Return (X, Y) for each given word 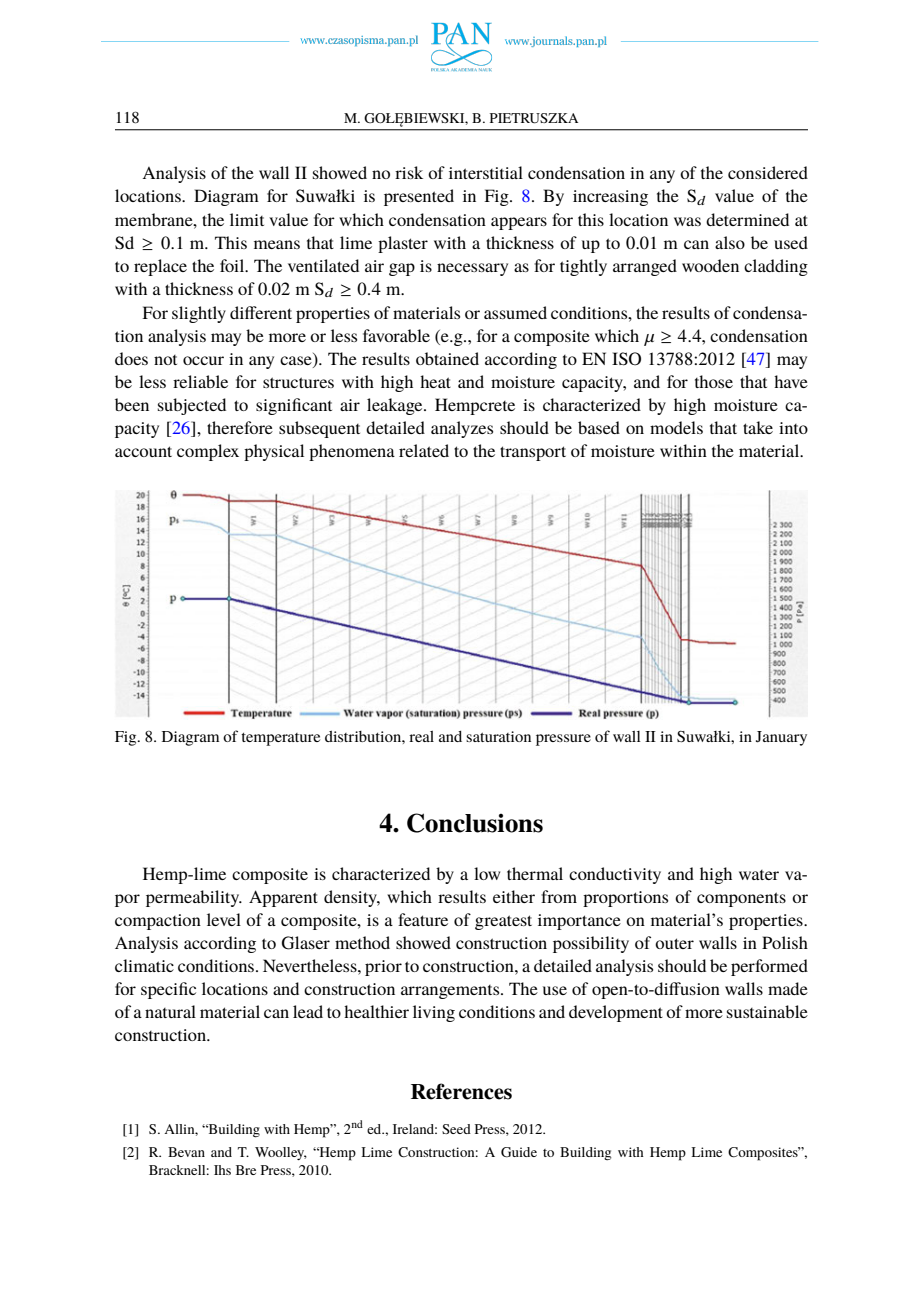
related (424, 450)
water (759, 875)
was (687, 221)
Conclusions (475, 823)
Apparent (283, 898)
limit (247, 219)
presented (419, 197)
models (676, 427)
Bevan (186, 1152)
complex (208, 452)
